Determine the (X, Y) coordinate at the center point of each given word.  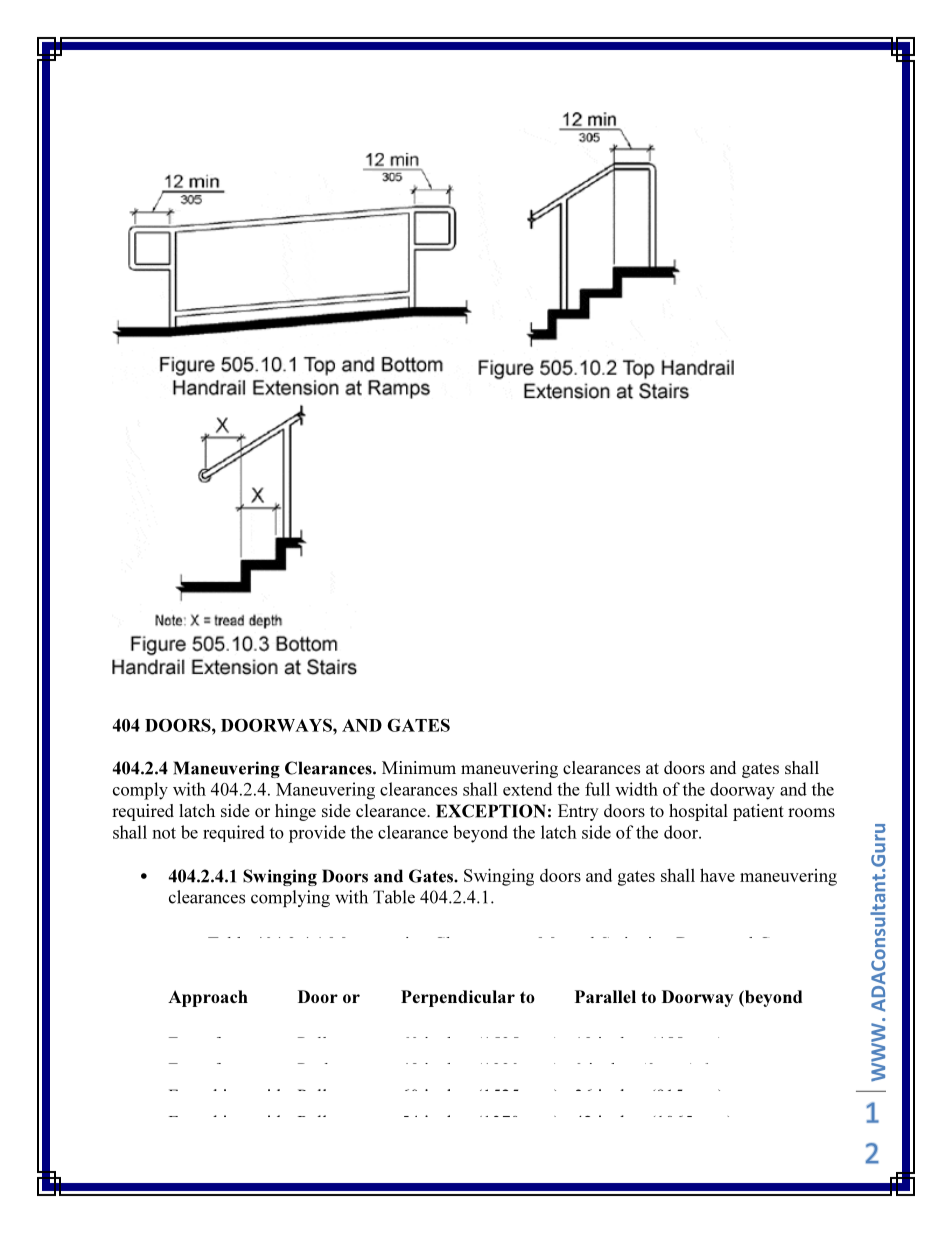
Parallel (605, 996)
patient (758, 812)
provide (317, 834)
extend (527, 789)
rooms (811, 812)
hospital (698, 812)
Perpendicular (458, 998)
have (717, 875)
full (597, 789)
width (636, 789)
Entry (578, 812)
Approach (208, 998)
